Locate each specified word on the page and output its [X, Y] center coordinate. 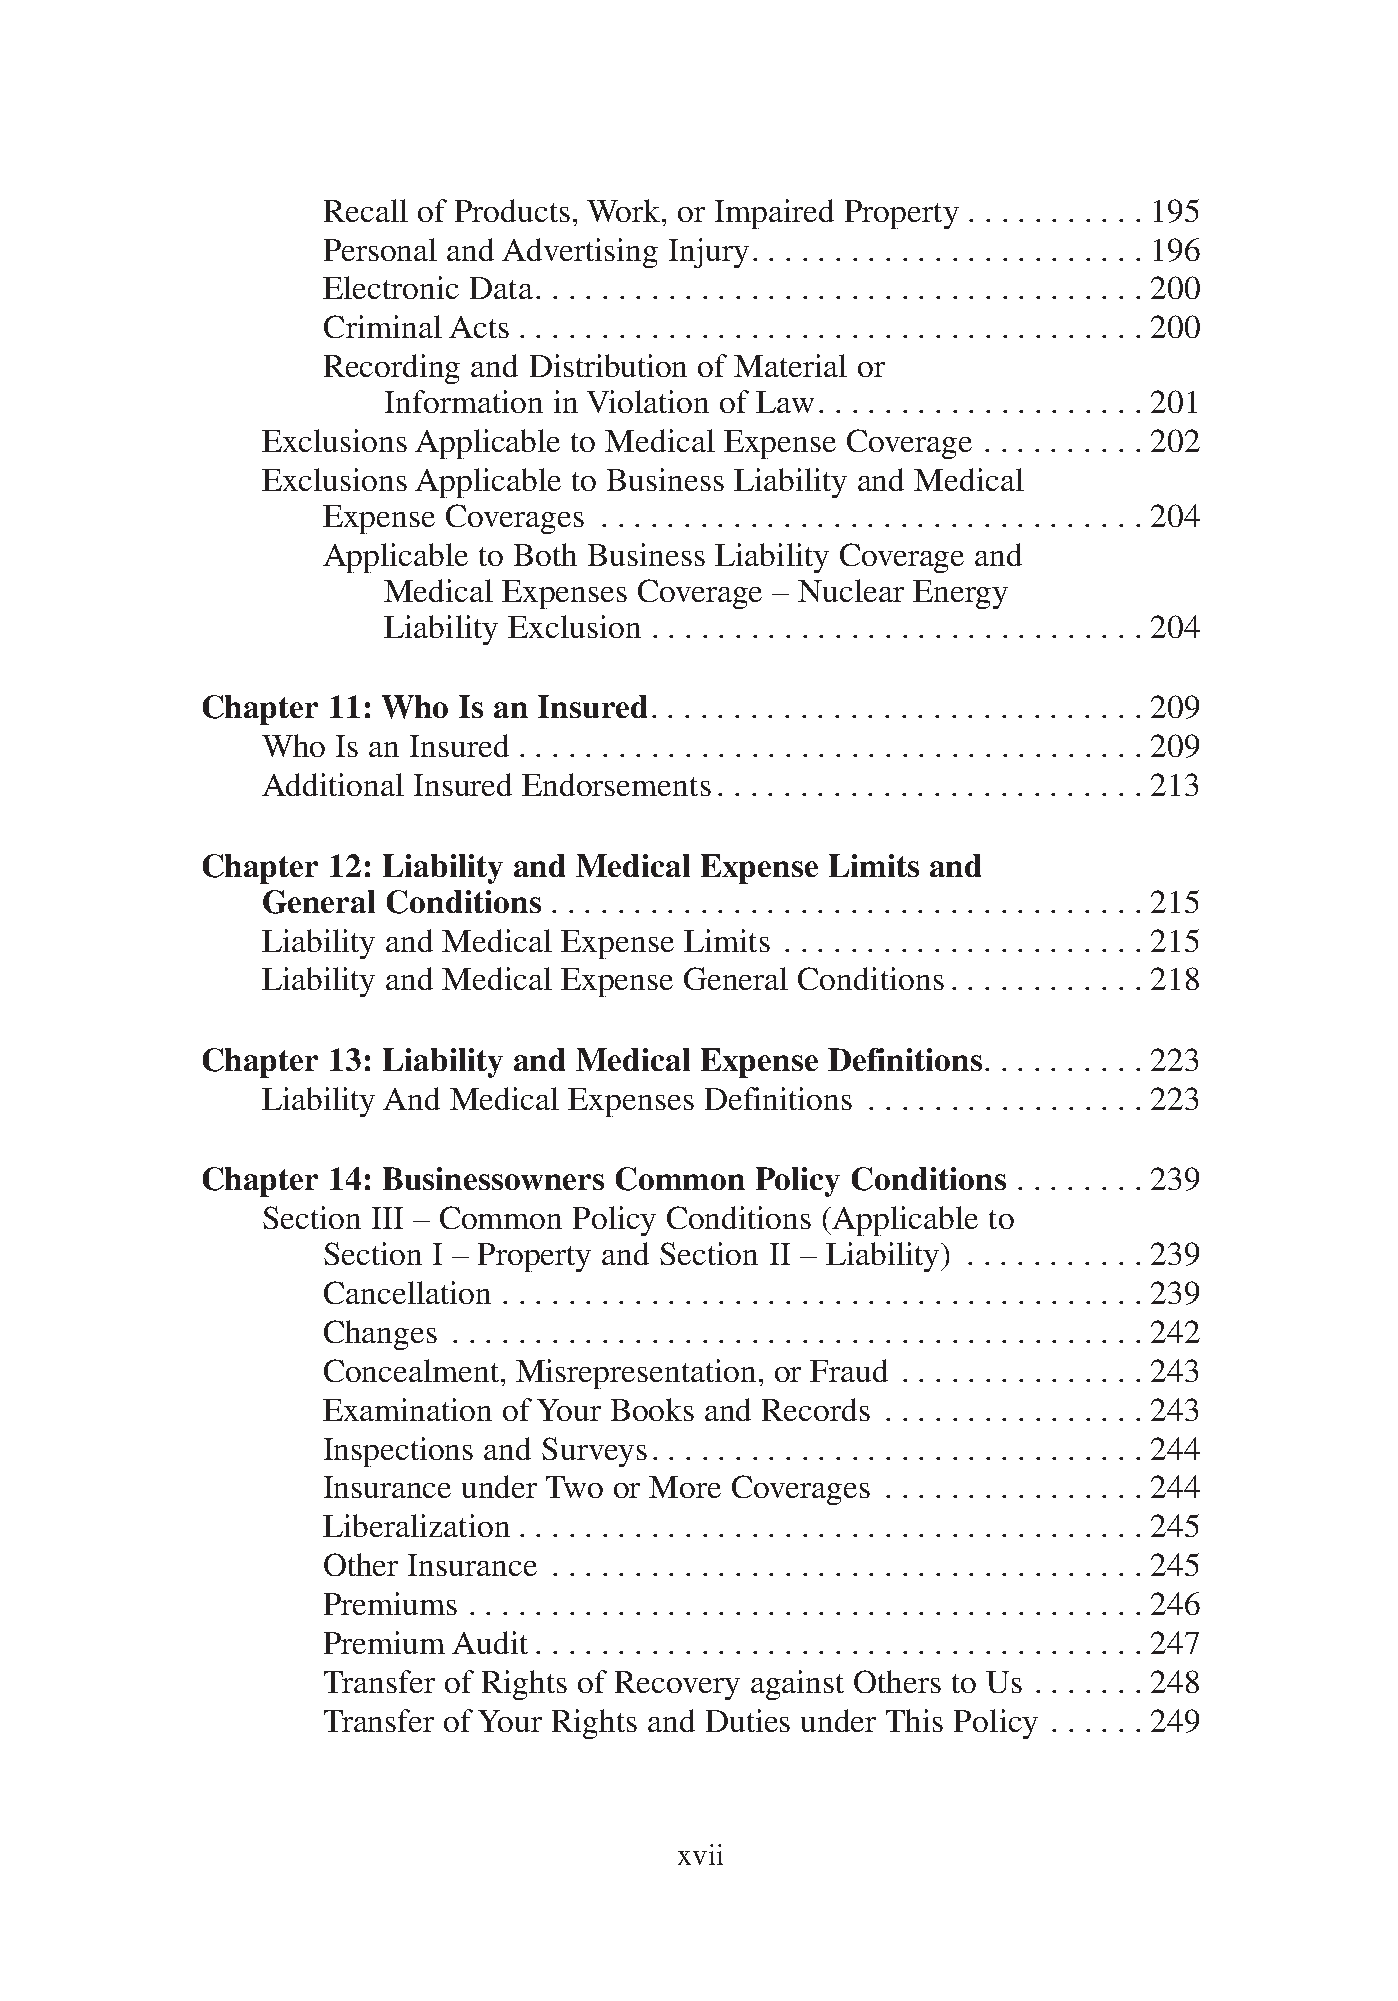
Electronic [391, 287]
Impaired [774, 214]
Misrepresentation [636, 1374]
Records [816, 1409]
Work [625, 210]
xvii [700, 1854]
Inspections [398, 1452]
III [387, 1218]
